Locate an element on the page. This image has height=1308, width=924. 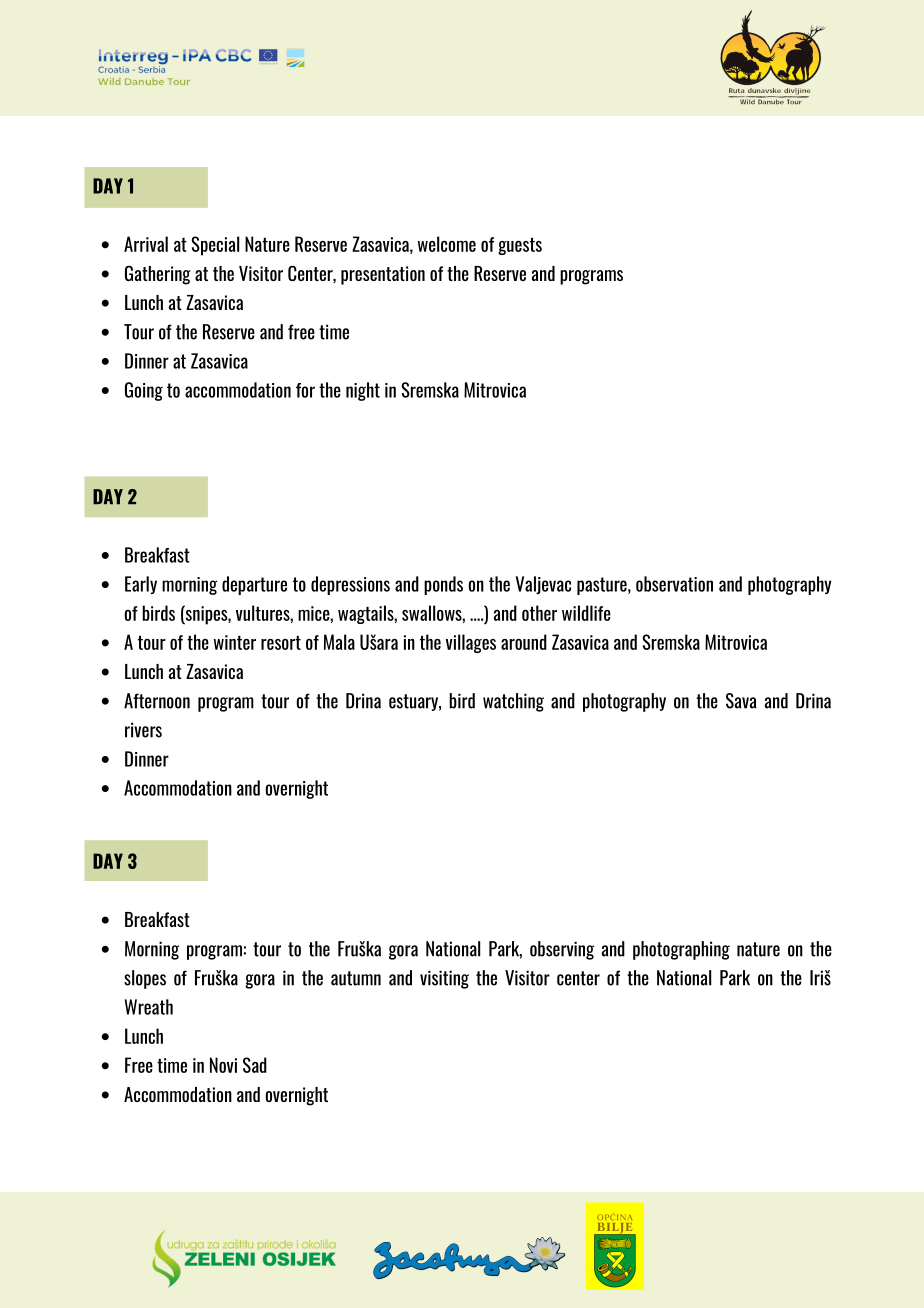
Sava is located at coordinates (741, 701).
